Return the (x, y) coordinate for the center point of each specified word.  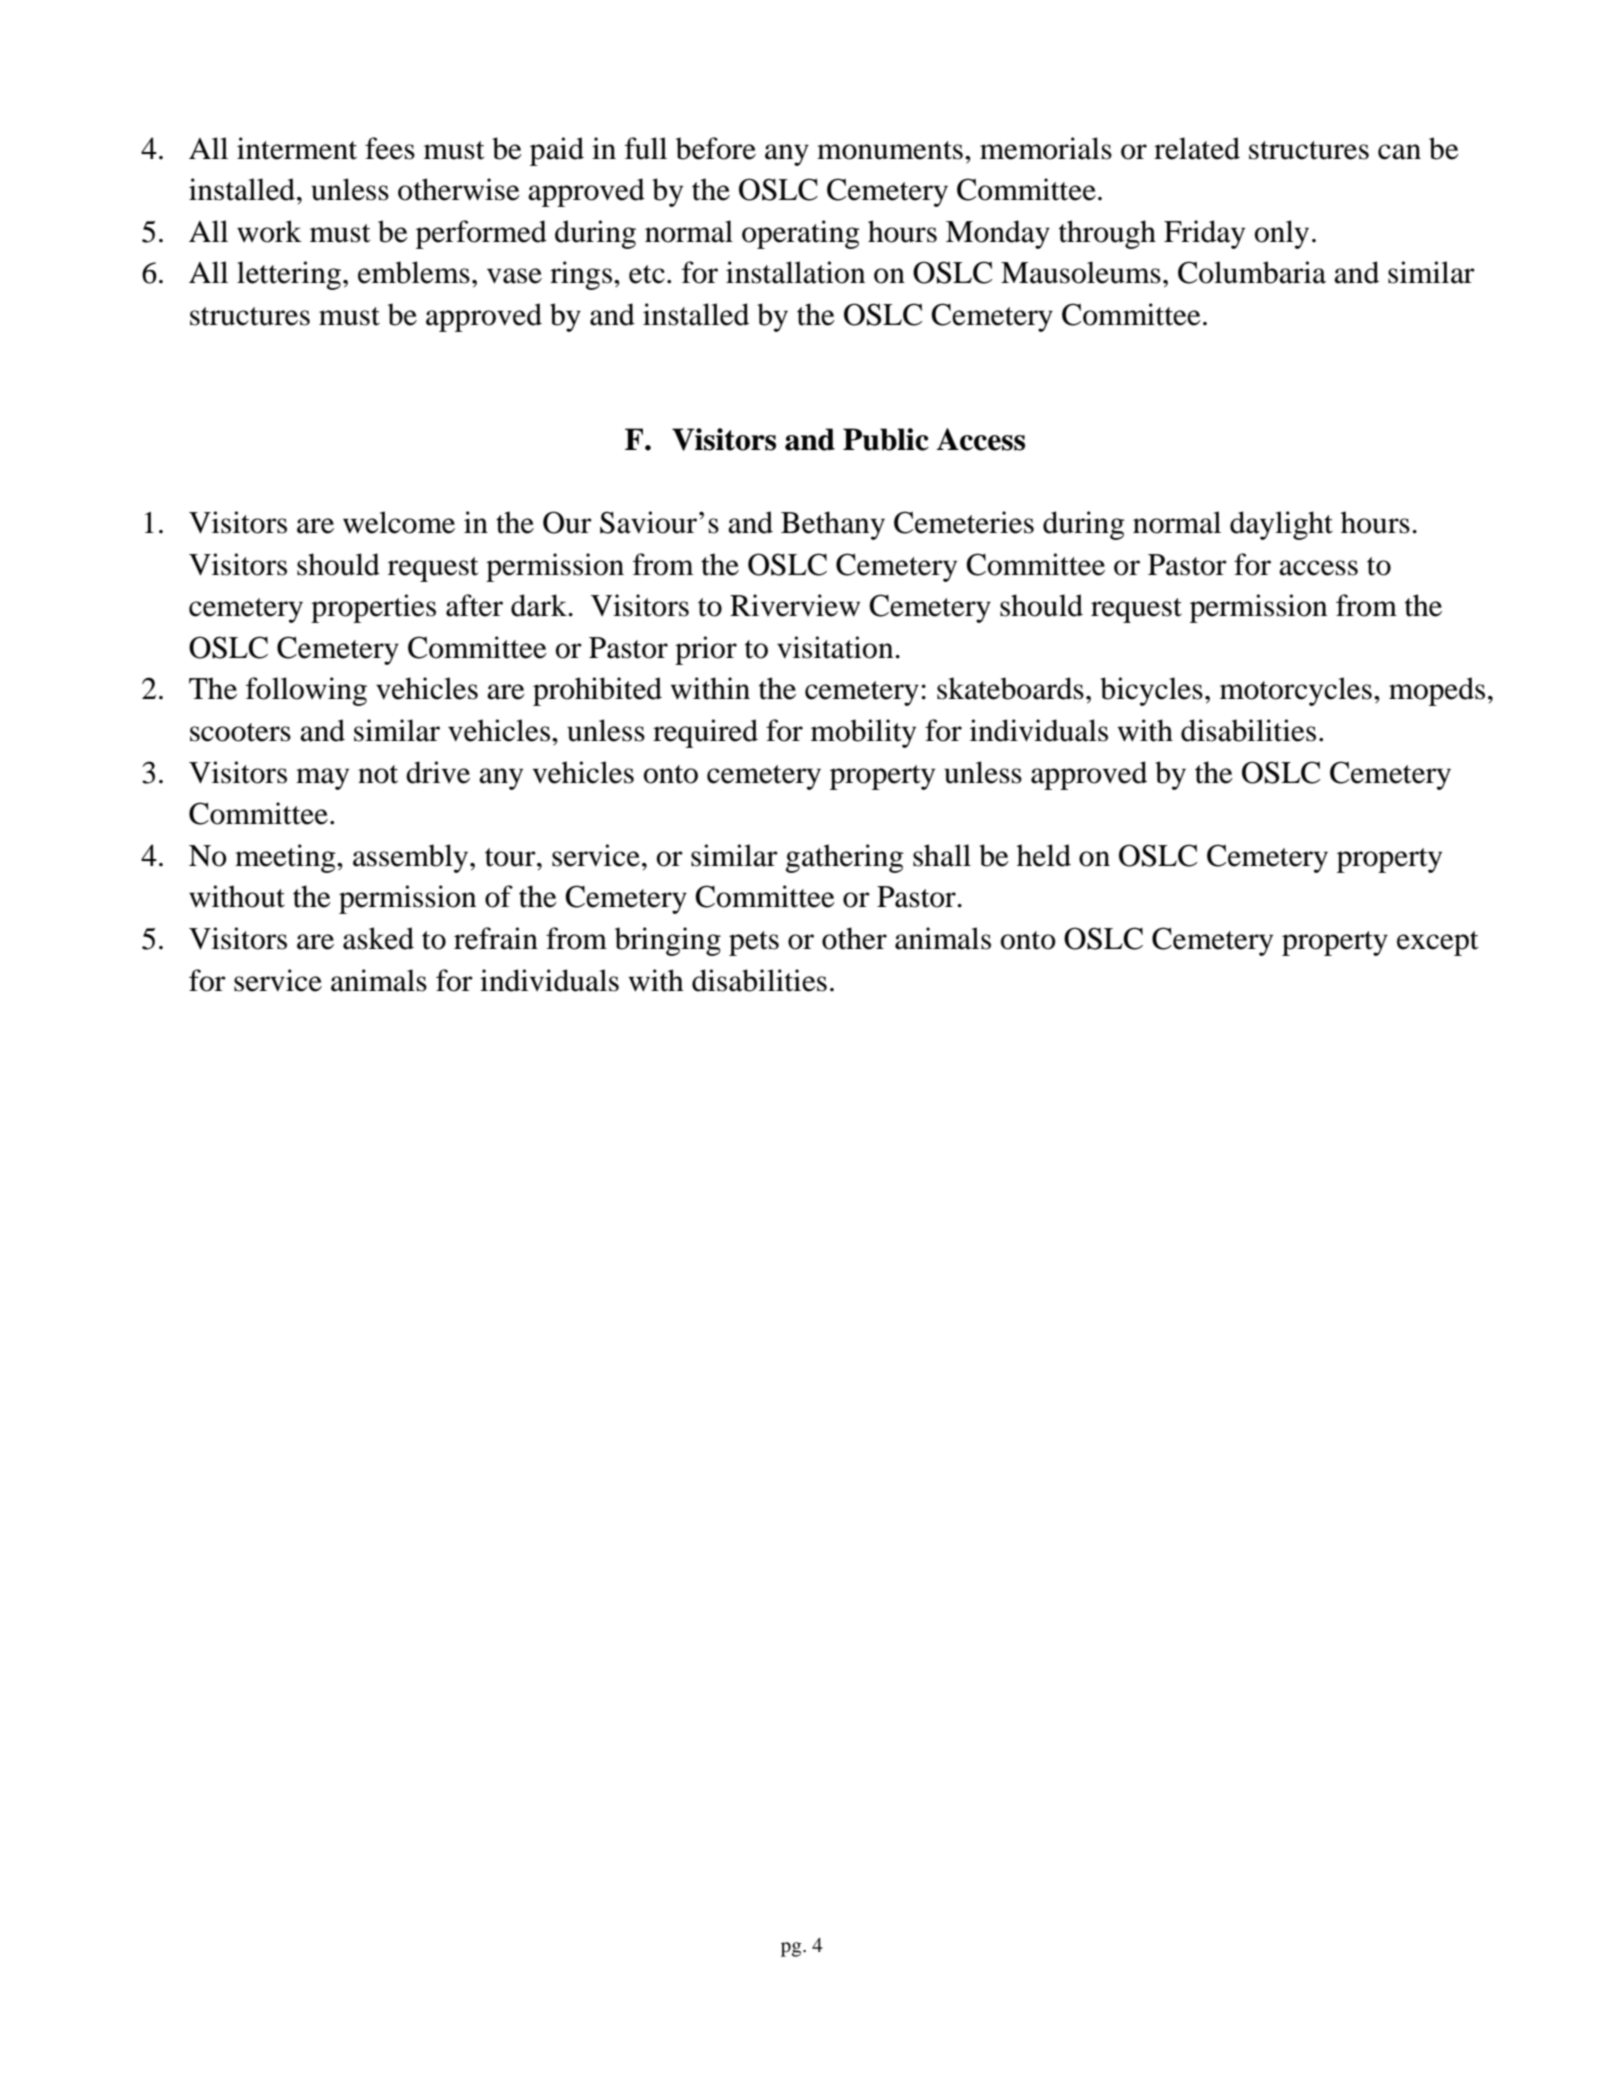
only (1282, 234)
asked (378, 938)
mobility (863, 733)
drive (438, 772)
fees (390, 148)
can (1399, 152)
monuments (890, 150)
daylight (1281, 525)
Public (886, 439)
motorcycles (1296, 691)
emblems (414, 272)
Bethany (833, 525)
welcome (399, 522)
